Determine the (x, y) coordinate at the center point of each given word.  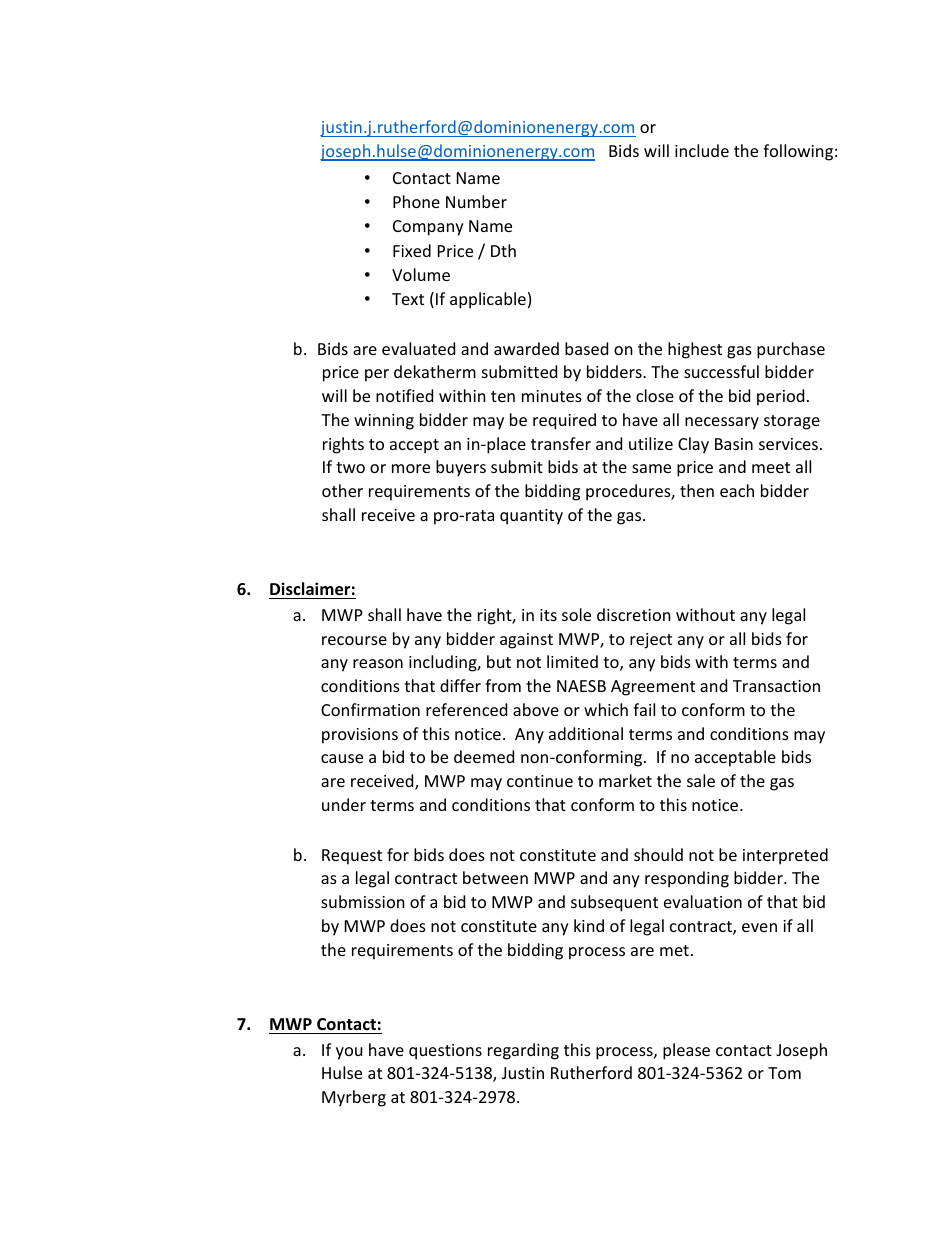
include (702, 150)
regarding (523, 1051)
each (737, 490)
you (349, 1053)
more (411, 468)
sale (701, 780)
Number (476, 201)
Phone (416, 201)
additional (586, 733)
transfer (561, 443)
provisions (360, 736)
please (686, 1051)
